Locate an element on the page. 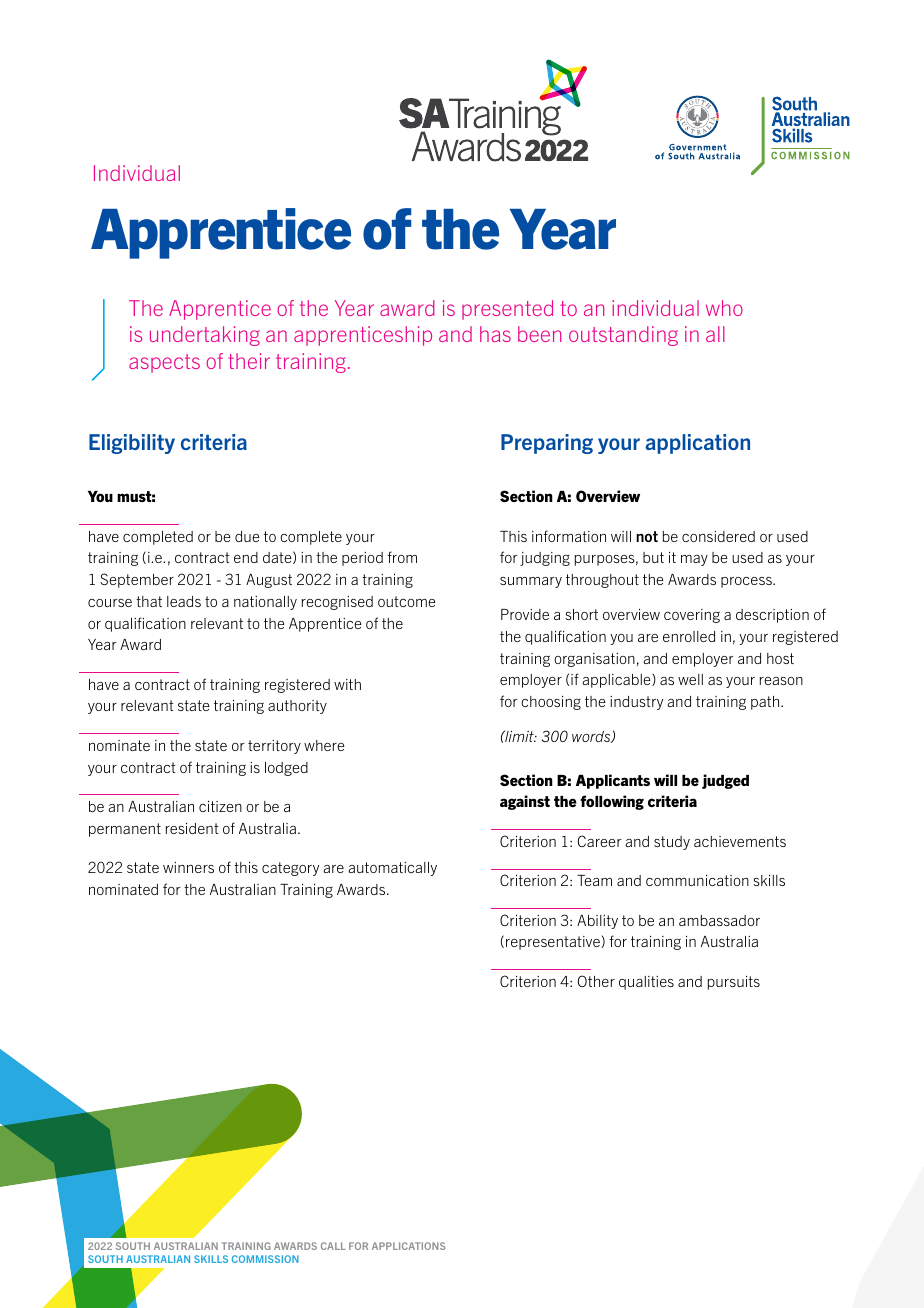 This document has width=924, height=1308. from is located at coordinates (402, 557).
